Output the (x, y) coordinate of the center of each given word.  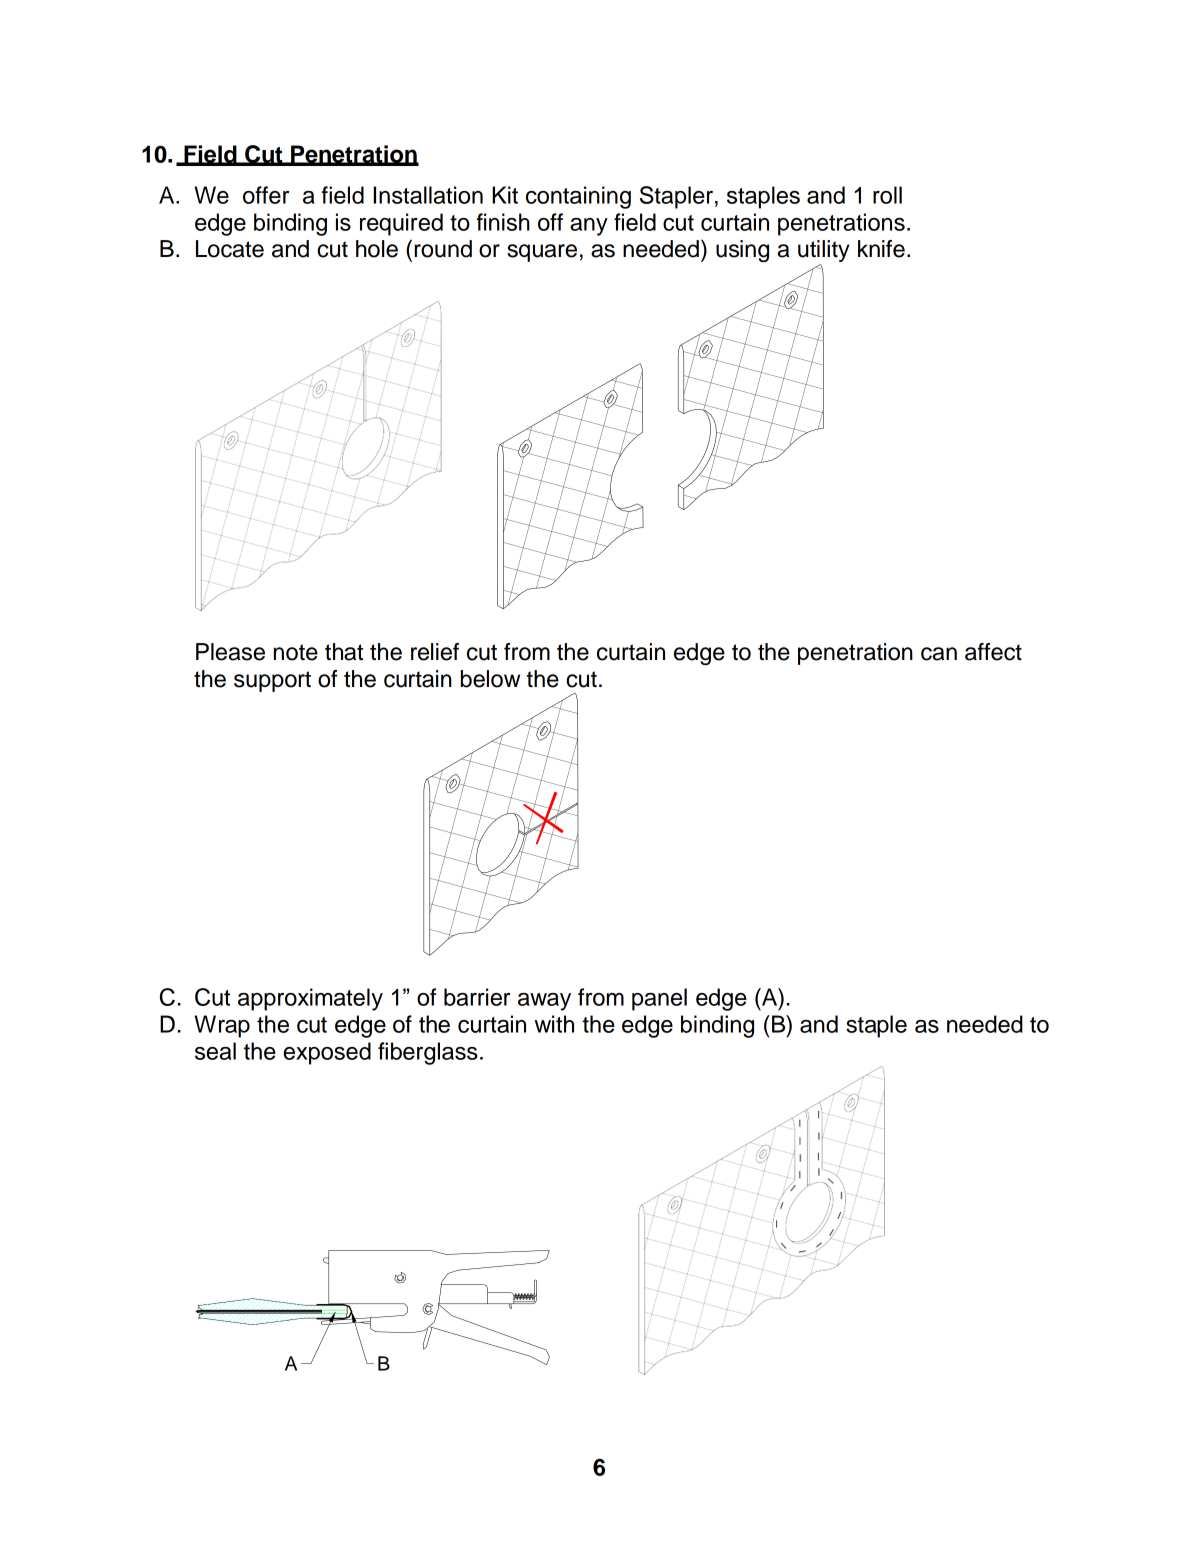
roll (887, 195)
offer (266, 195)
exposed (327, 1053)
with (554, 1024)
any (589, 227)
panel (659, 999)
